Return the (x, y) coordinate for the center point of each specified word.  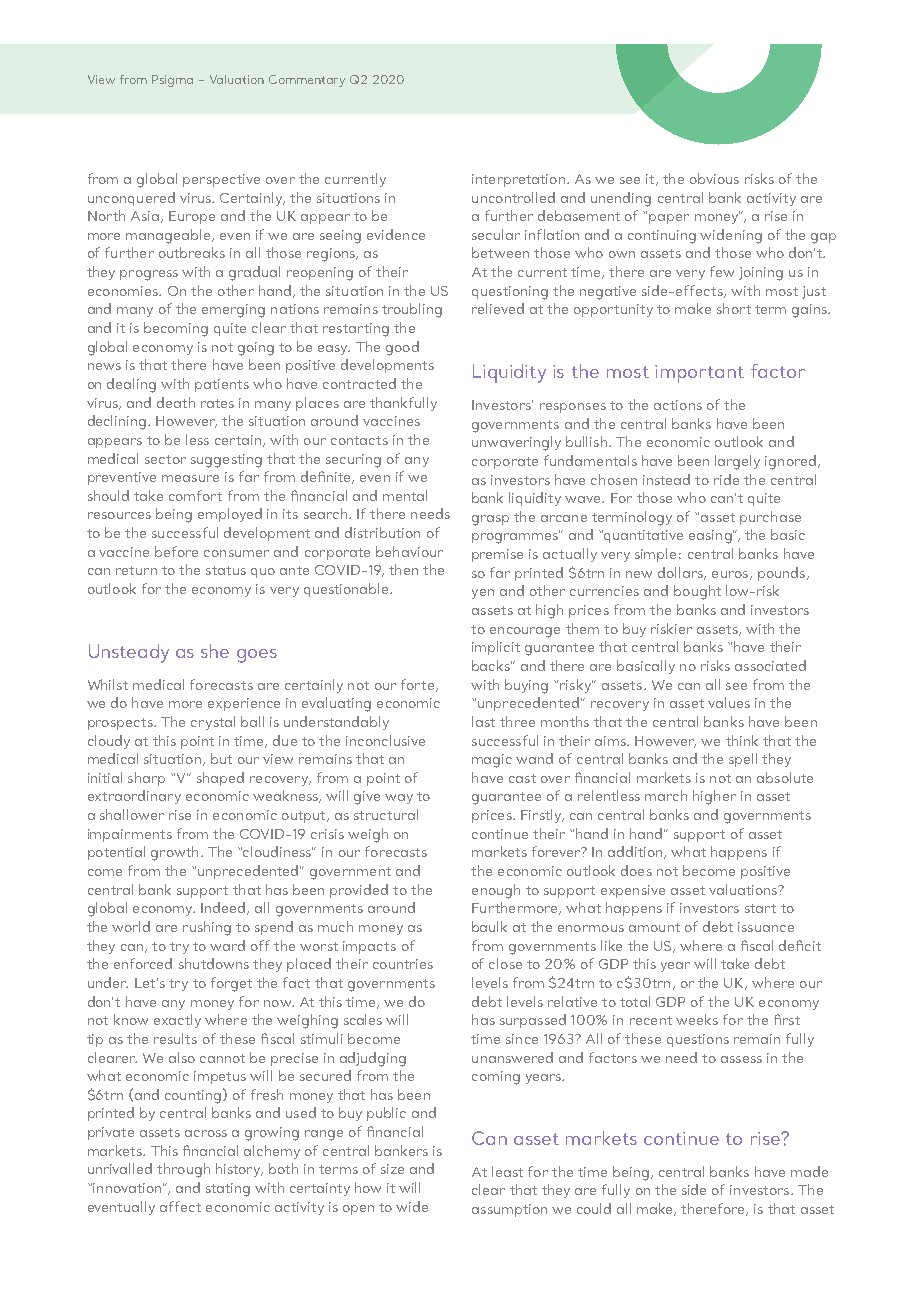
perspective (221, 180)
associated (770, 665)
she (215, 651)
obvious (714, 178)
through (183, 1170)
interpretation (518, 180)
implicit (496, 648)
